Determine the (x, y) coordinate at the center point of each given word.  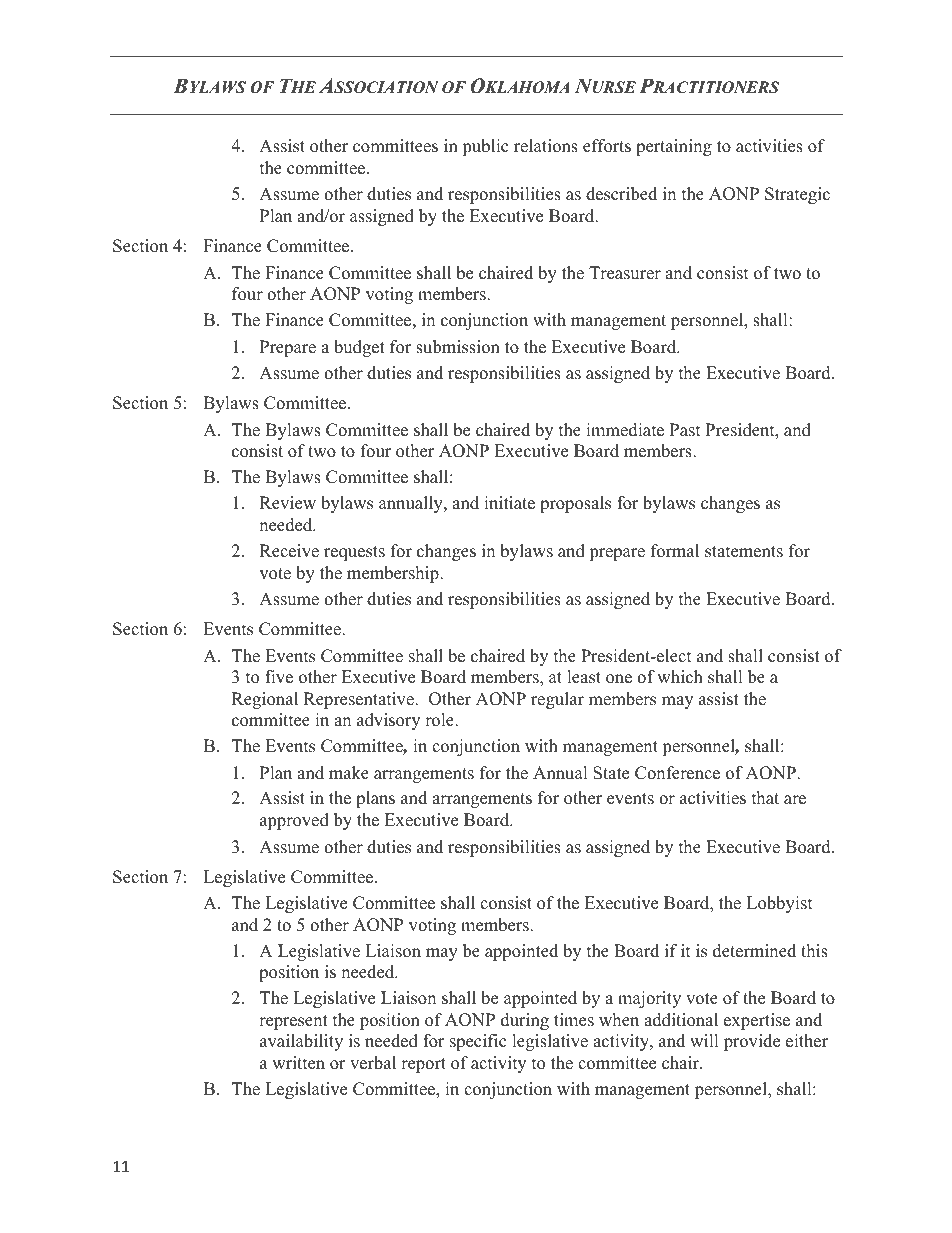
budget (359, 348)
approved (294, 821)
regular (557, 700)
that (765, 797)
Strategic (797, 195)
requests (354, 553)
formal (675, 551)
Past (685, 430)
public (485, 147)
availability (301, 1042)
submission (458, 347)
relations (546, 146)
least (584, 677)
